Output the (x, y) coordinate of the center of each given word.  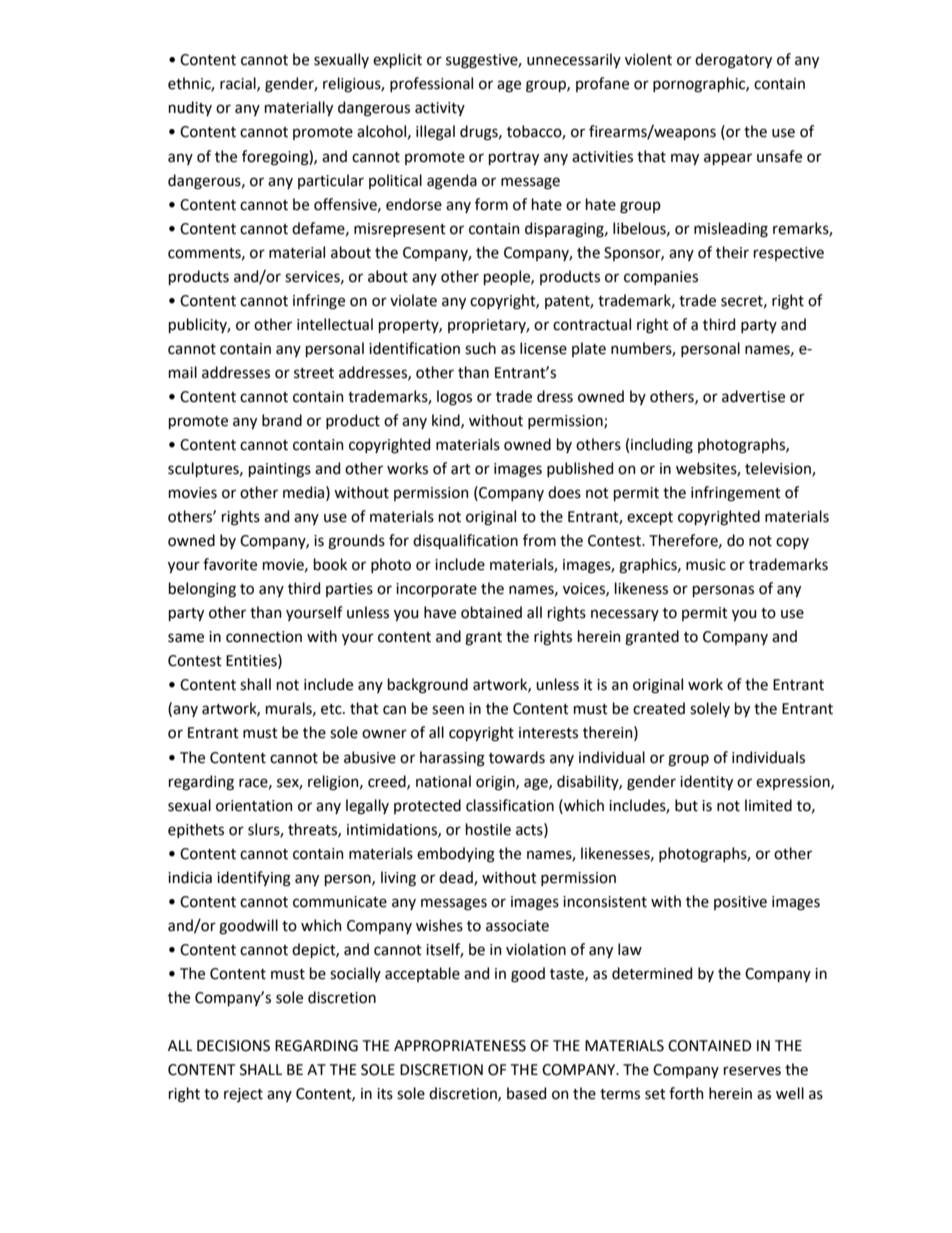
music (706, 565)
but (686, 805)
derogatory (733, 61)
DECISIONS (233, 1046)
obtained (491, 612)
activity (440, 109)
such (480, 348)
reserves (752, 1071)
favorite (230, 564)
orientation (254, 806)
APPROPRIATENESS (460, 1046)
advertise (753, 396)
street (314, 373)
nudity (190, 108)
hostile (488, 829)
